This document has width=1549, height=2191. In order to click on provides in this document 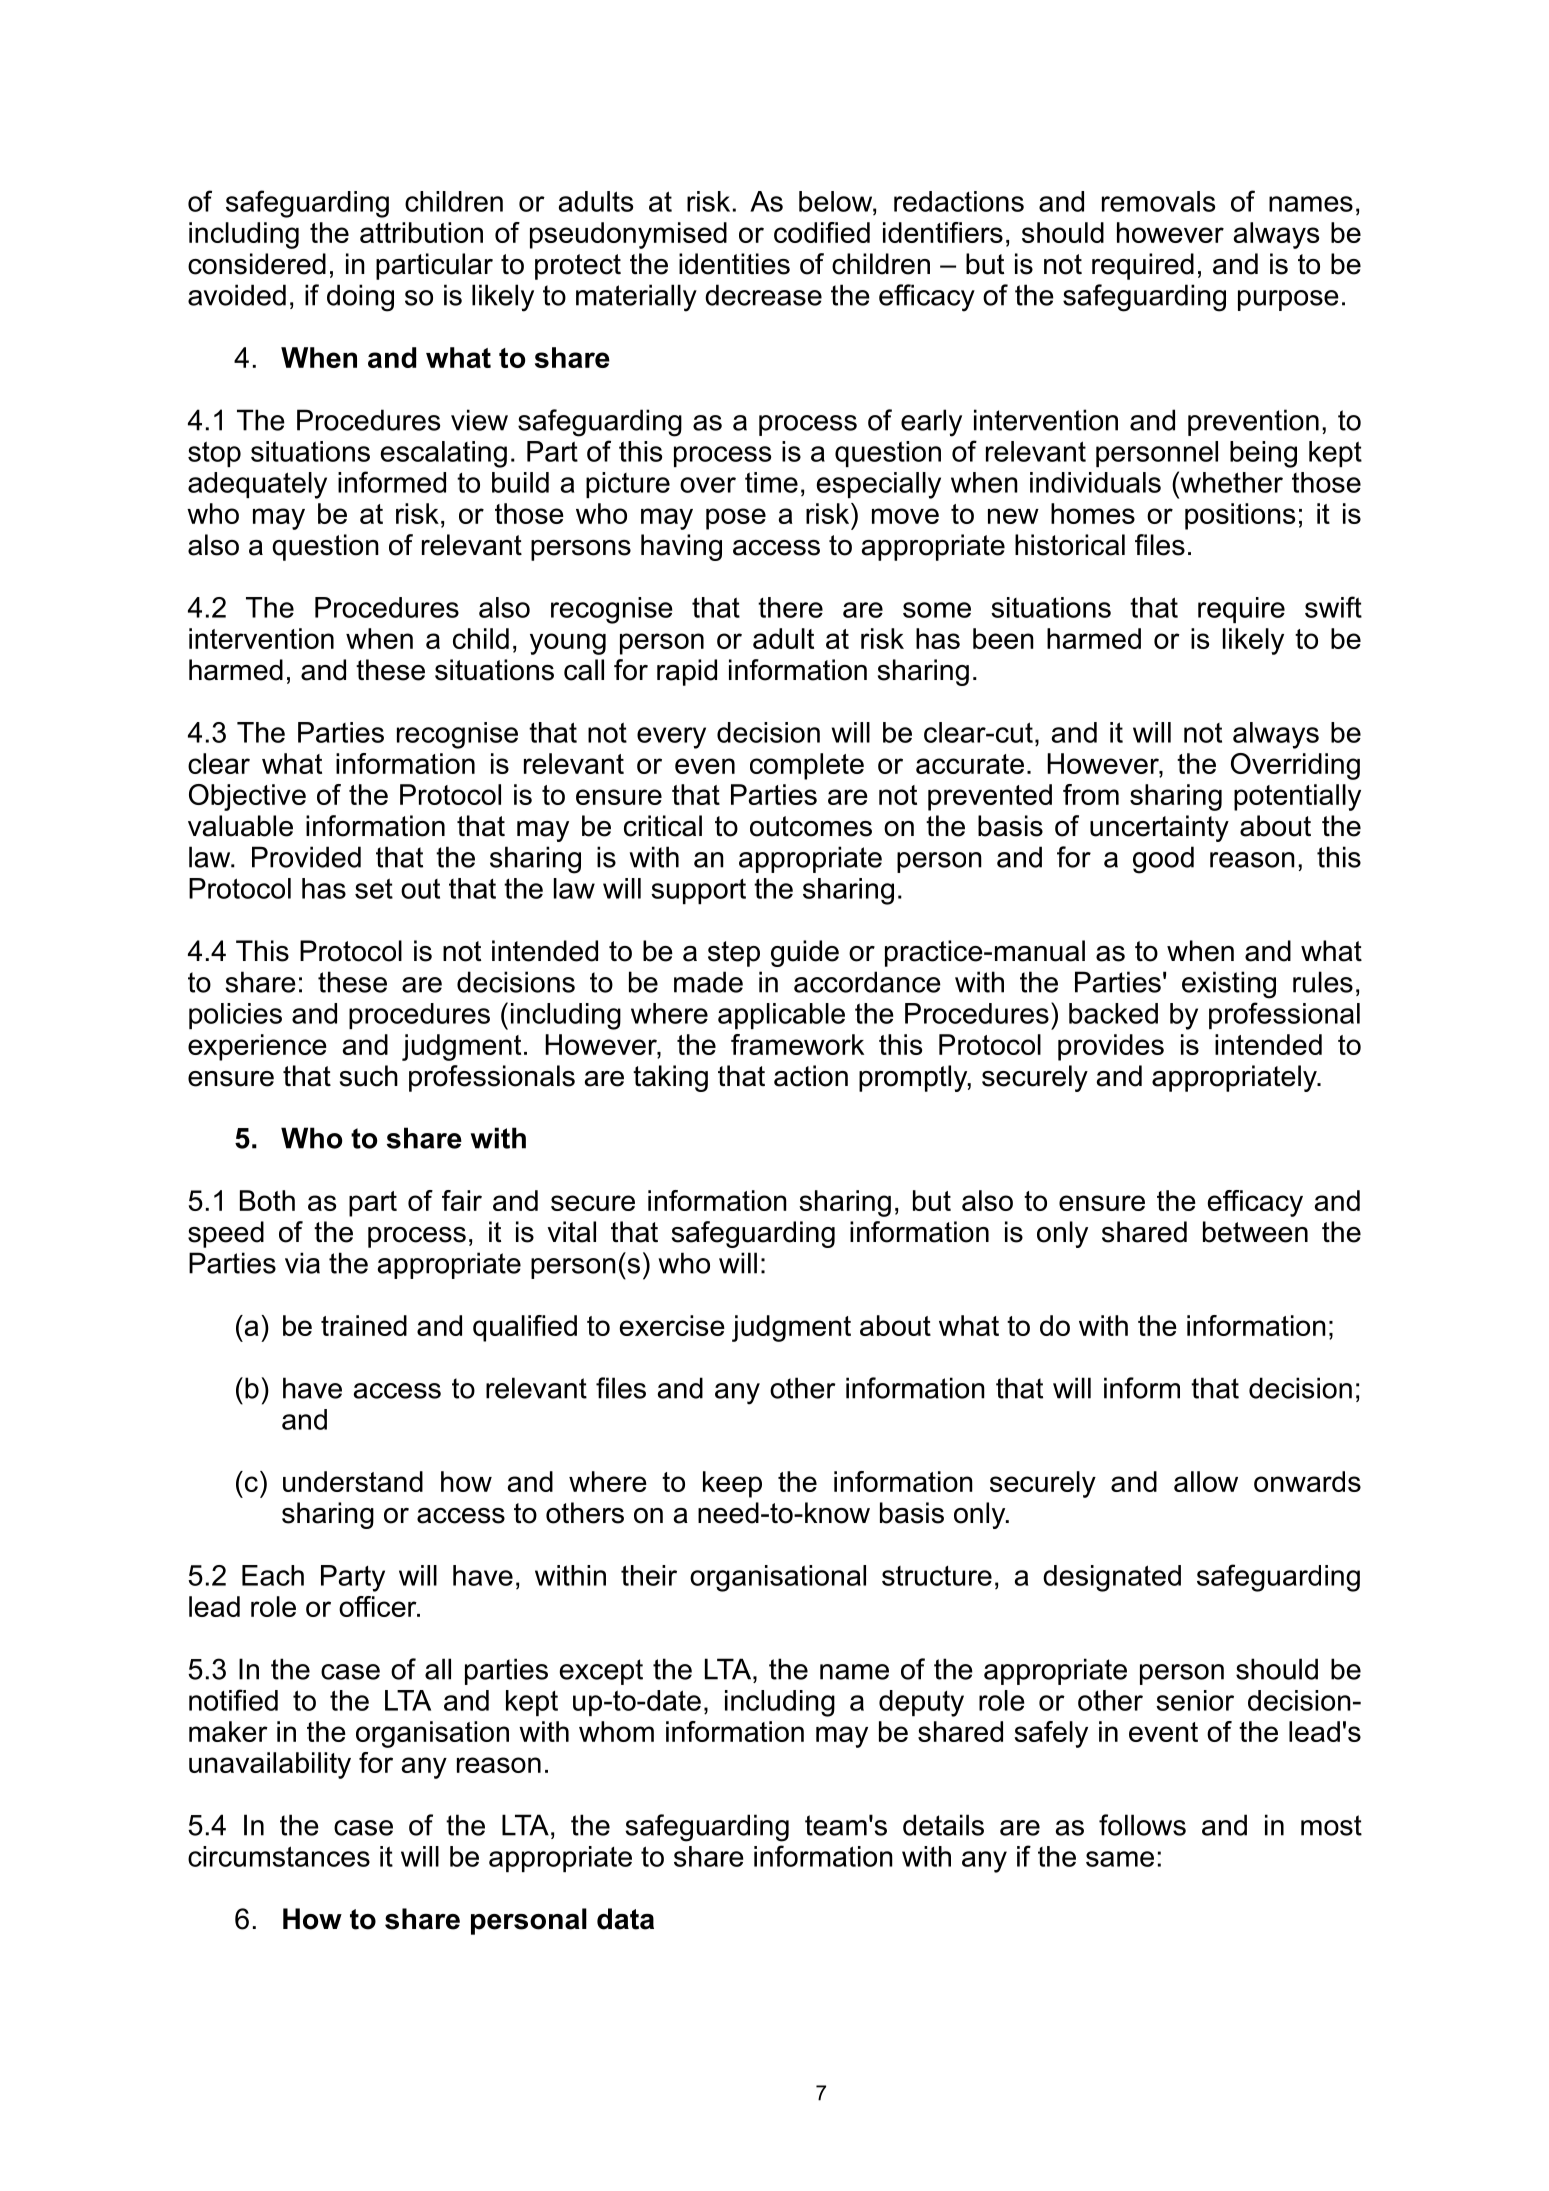, I will do `click(1111, 1047)`.
